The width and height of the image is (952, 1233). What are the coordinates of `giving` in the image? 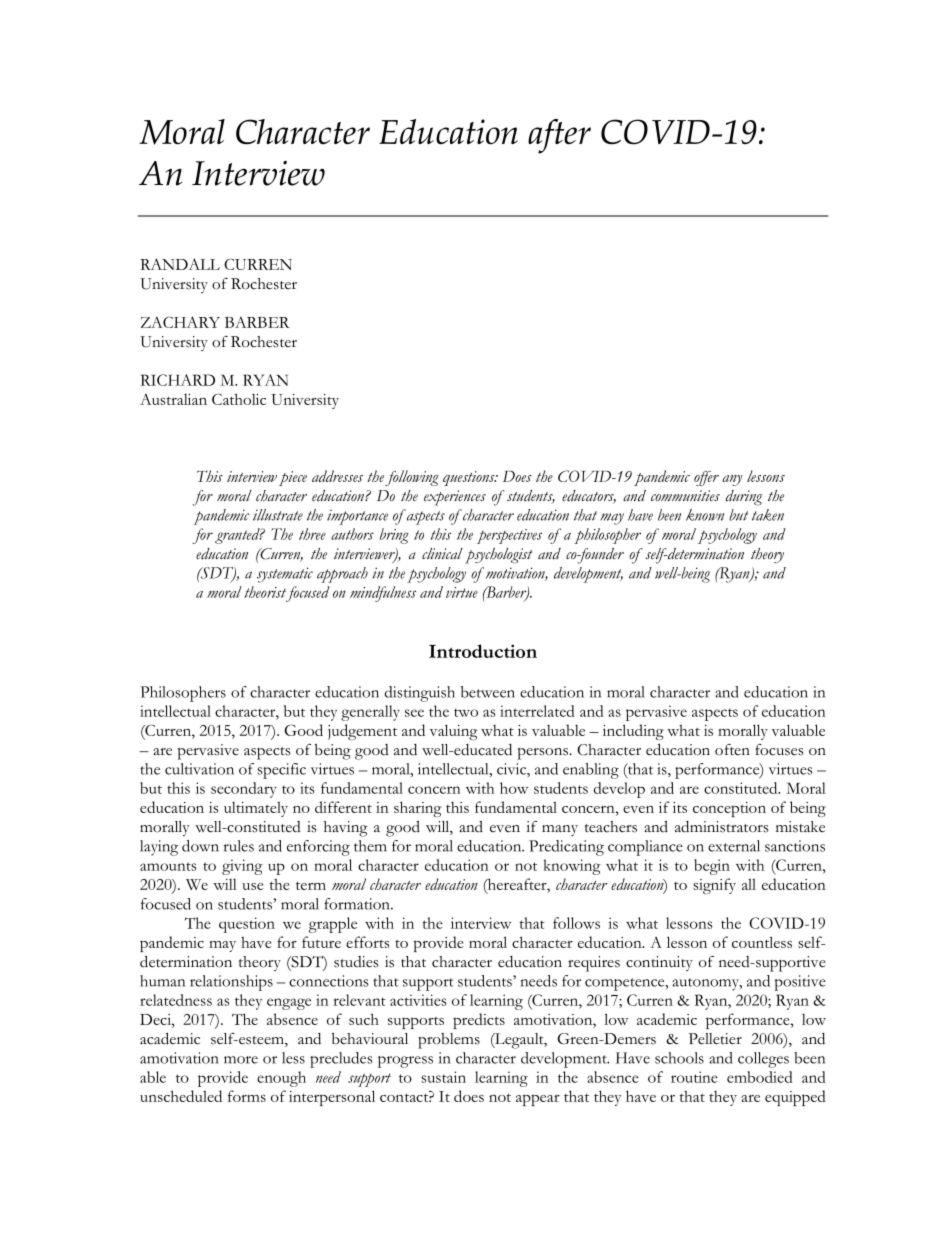 It's located at (242, 867).
